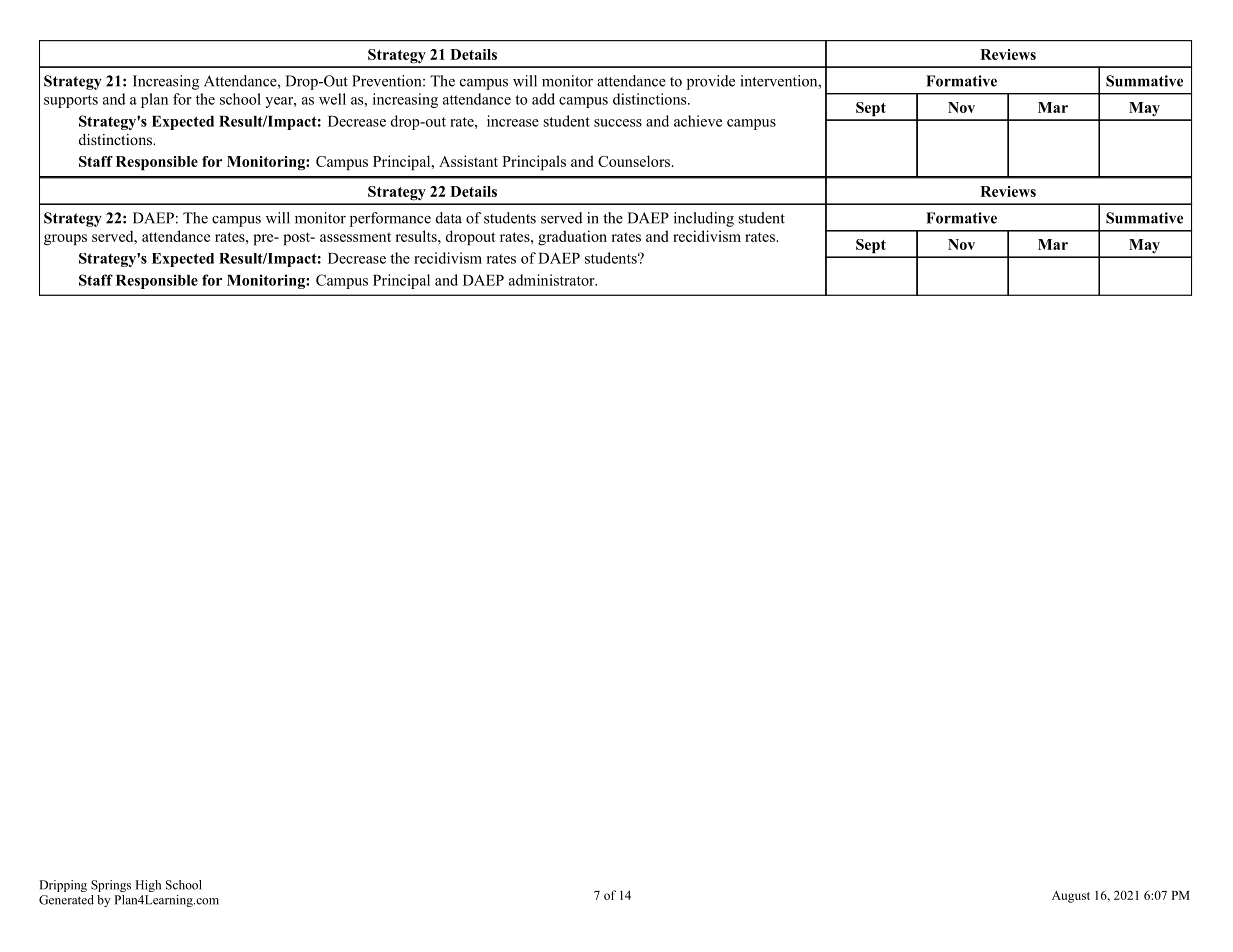  I want to click on groups, so click(65, 240).
